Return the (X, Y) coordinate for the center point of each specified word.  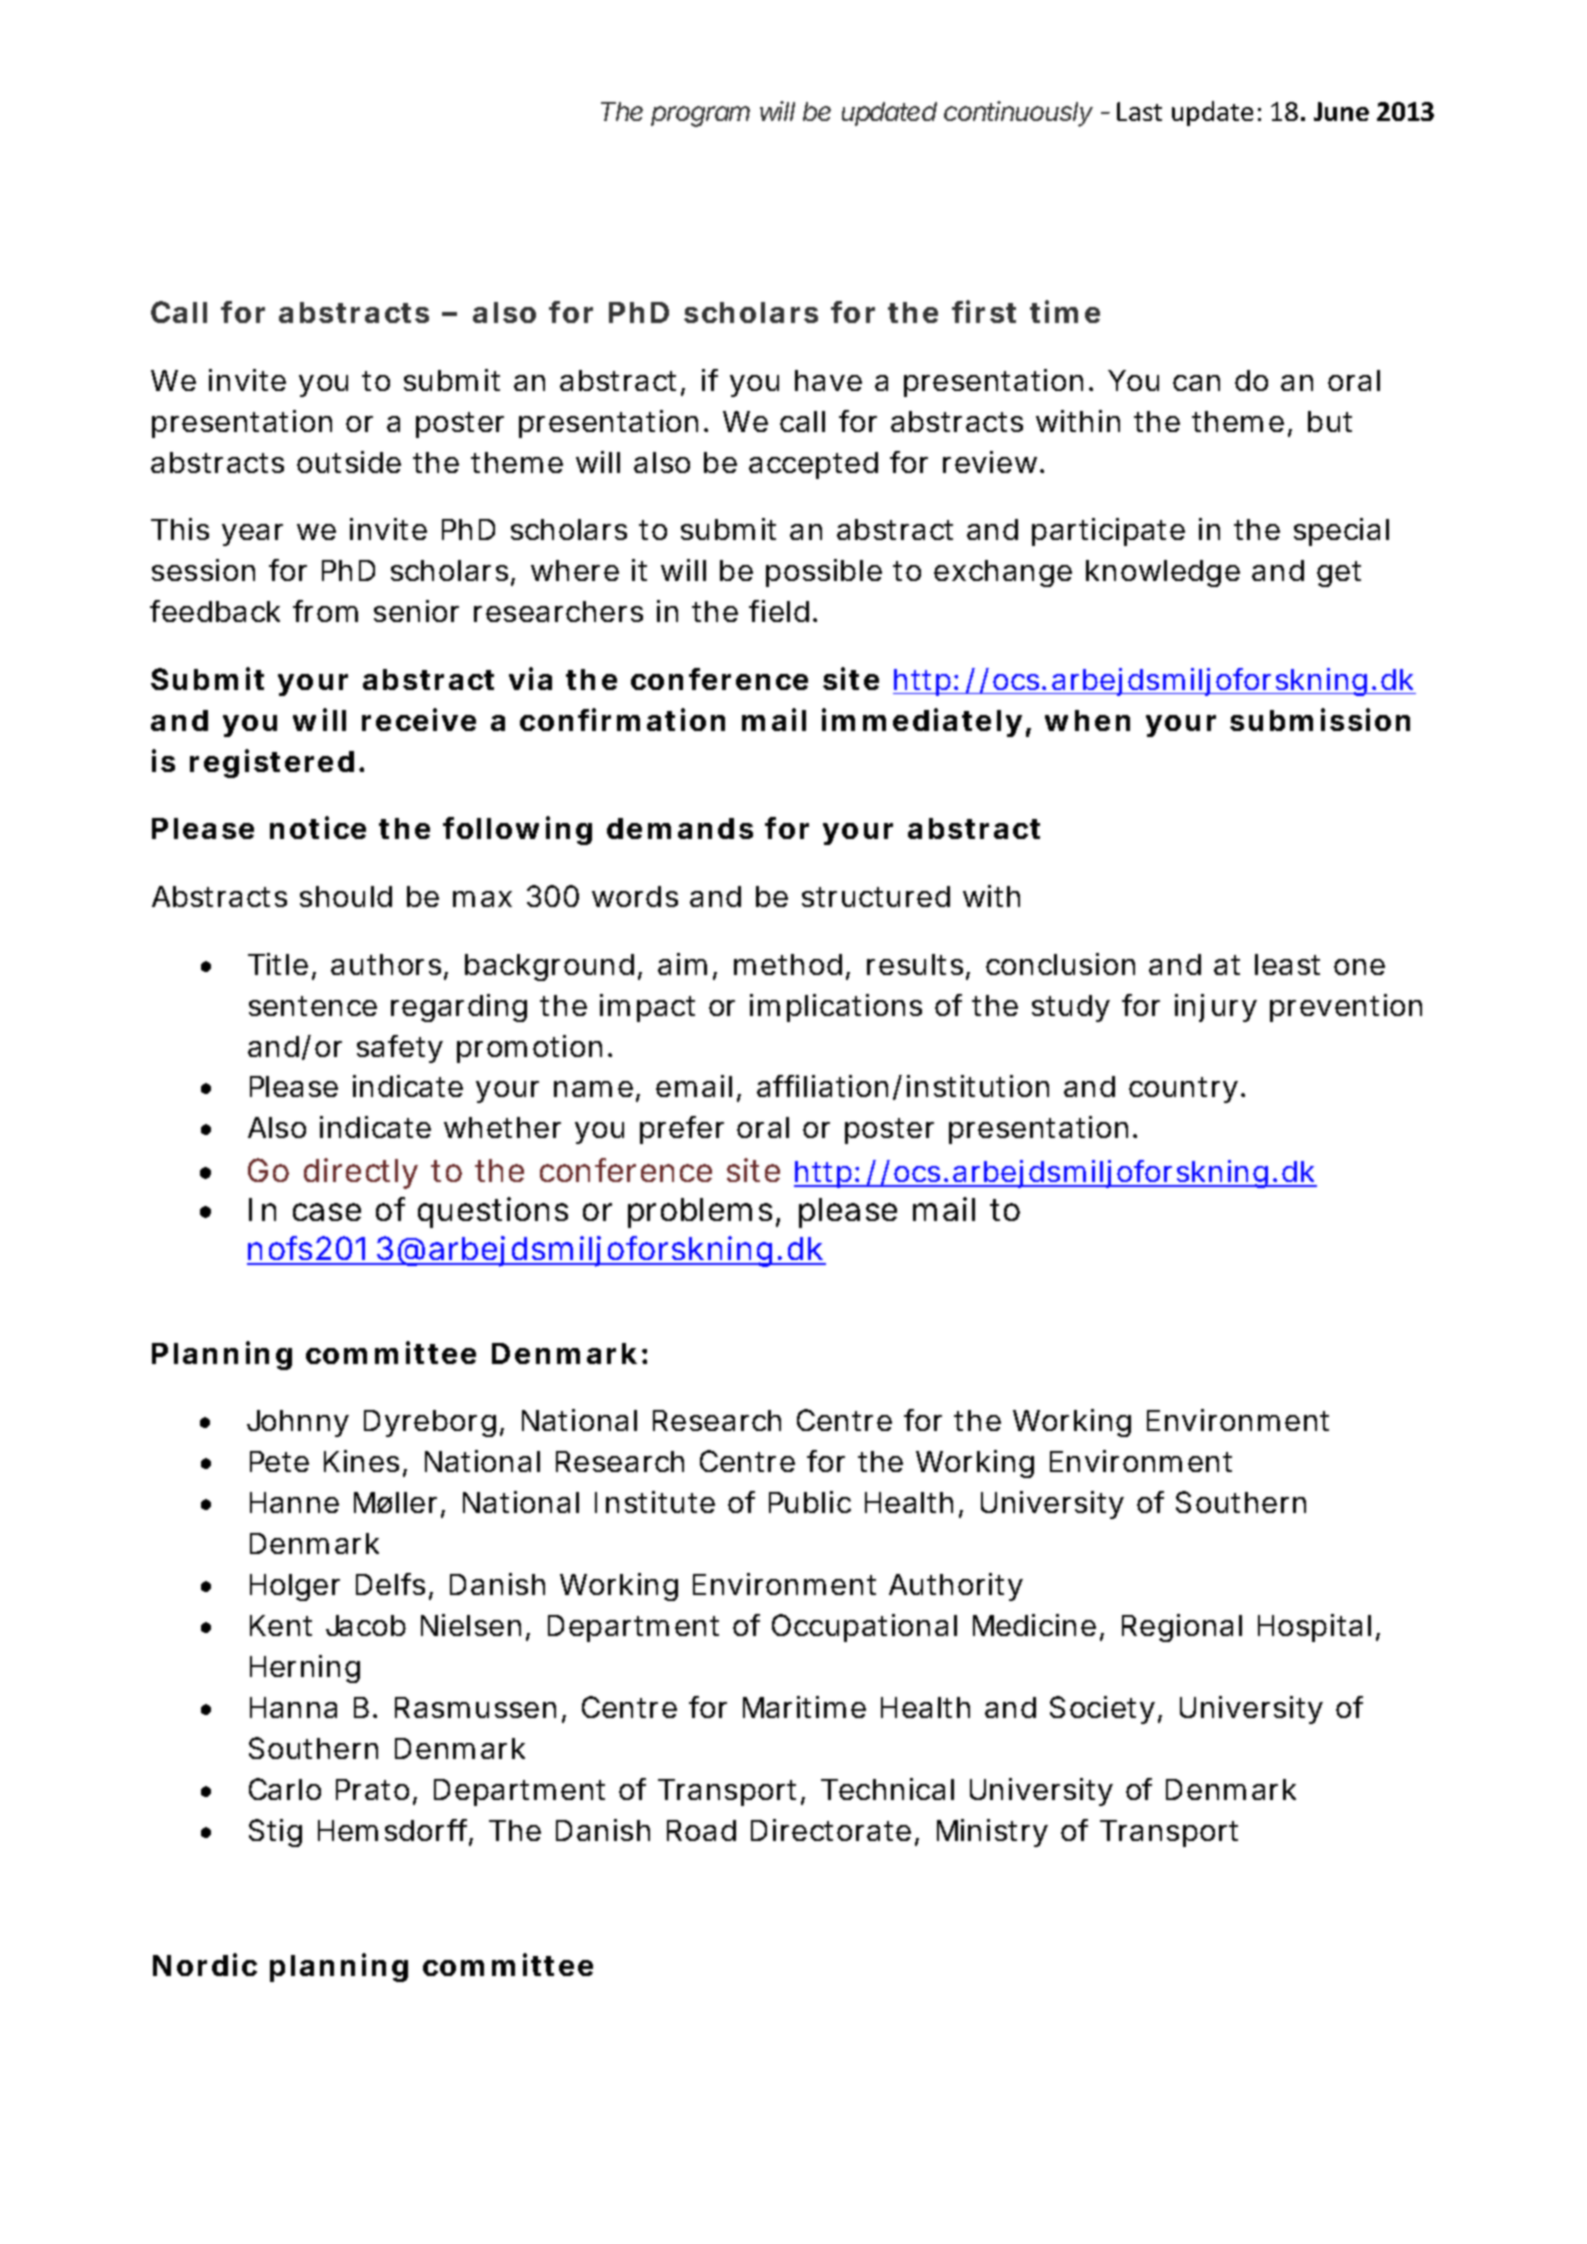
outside (349, 462)
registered (272, 763)
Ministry (992, 1833)
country (1187, 1090)
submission (1320, 719)
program (700, 116)
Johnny (298, 1423)
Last (1139, 111)
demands (680, 828)
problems (704, 1213)
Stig (275, 1833)
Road (701, 1830)
